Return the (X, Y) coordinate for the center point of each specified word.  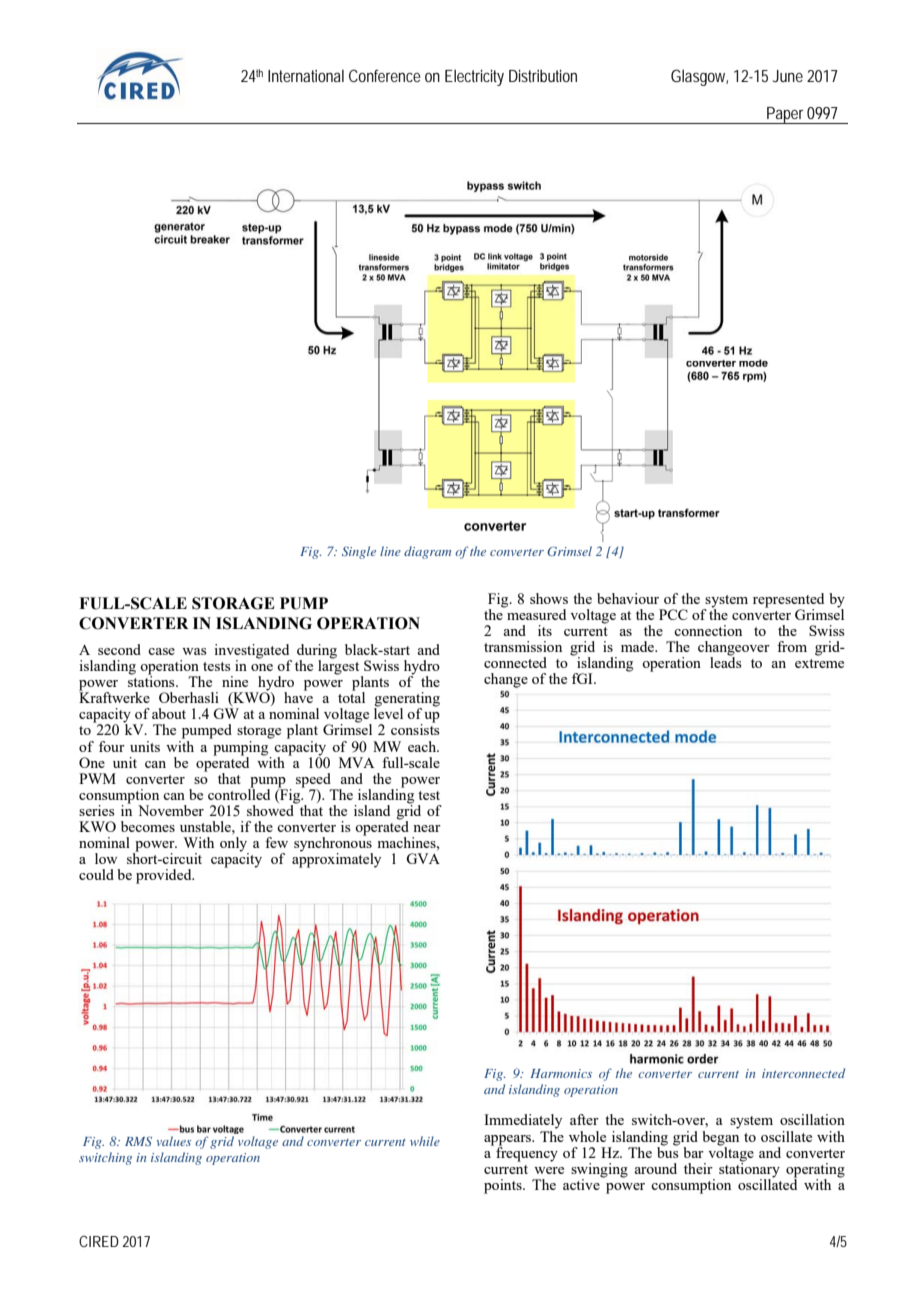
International (306, 75)
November (171, 810)
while (425, 1141)
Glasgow (699, 77)
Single (359, 552)
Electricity (474, 77)
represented (788, 601)
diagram (427, 552)
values (174, 1141)
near (427, 828)
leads (726, 661)
